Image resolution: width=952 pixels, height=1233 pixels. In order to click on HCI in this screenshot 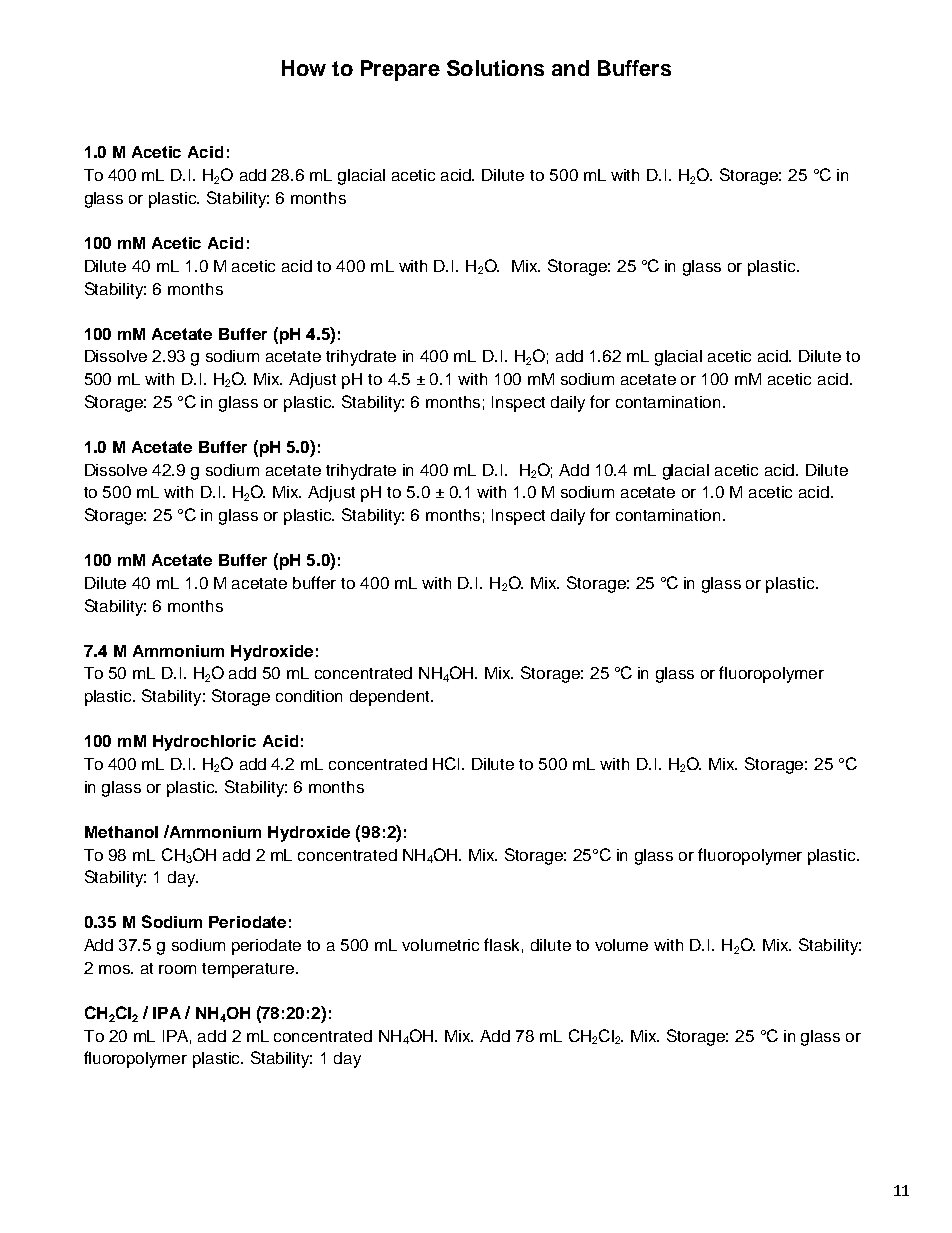, I will do `click(448, 763)`.
